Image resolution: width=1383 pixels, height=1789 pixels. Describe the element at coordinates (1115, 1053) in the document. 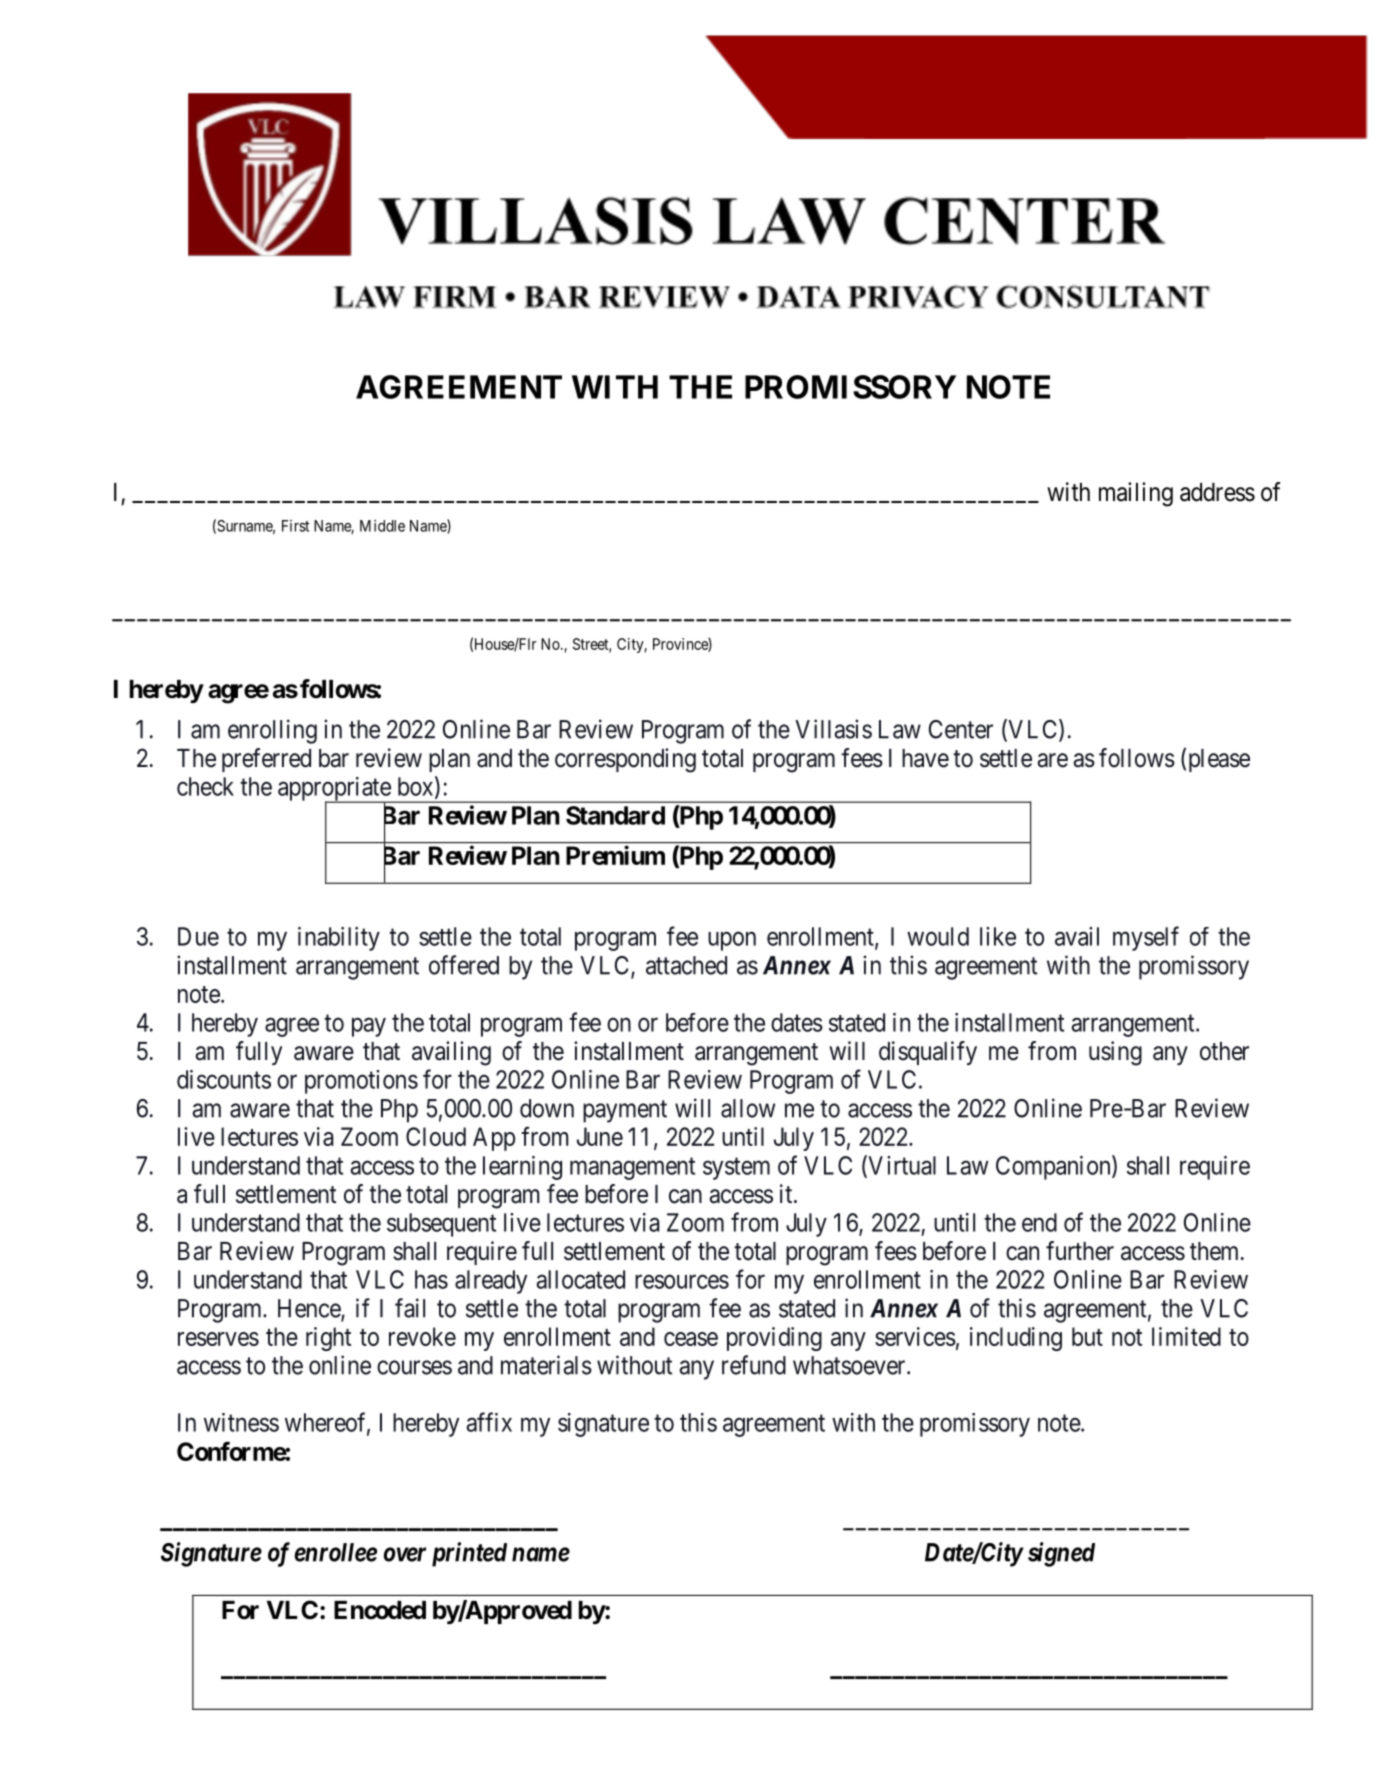

I see `using` at that location.
